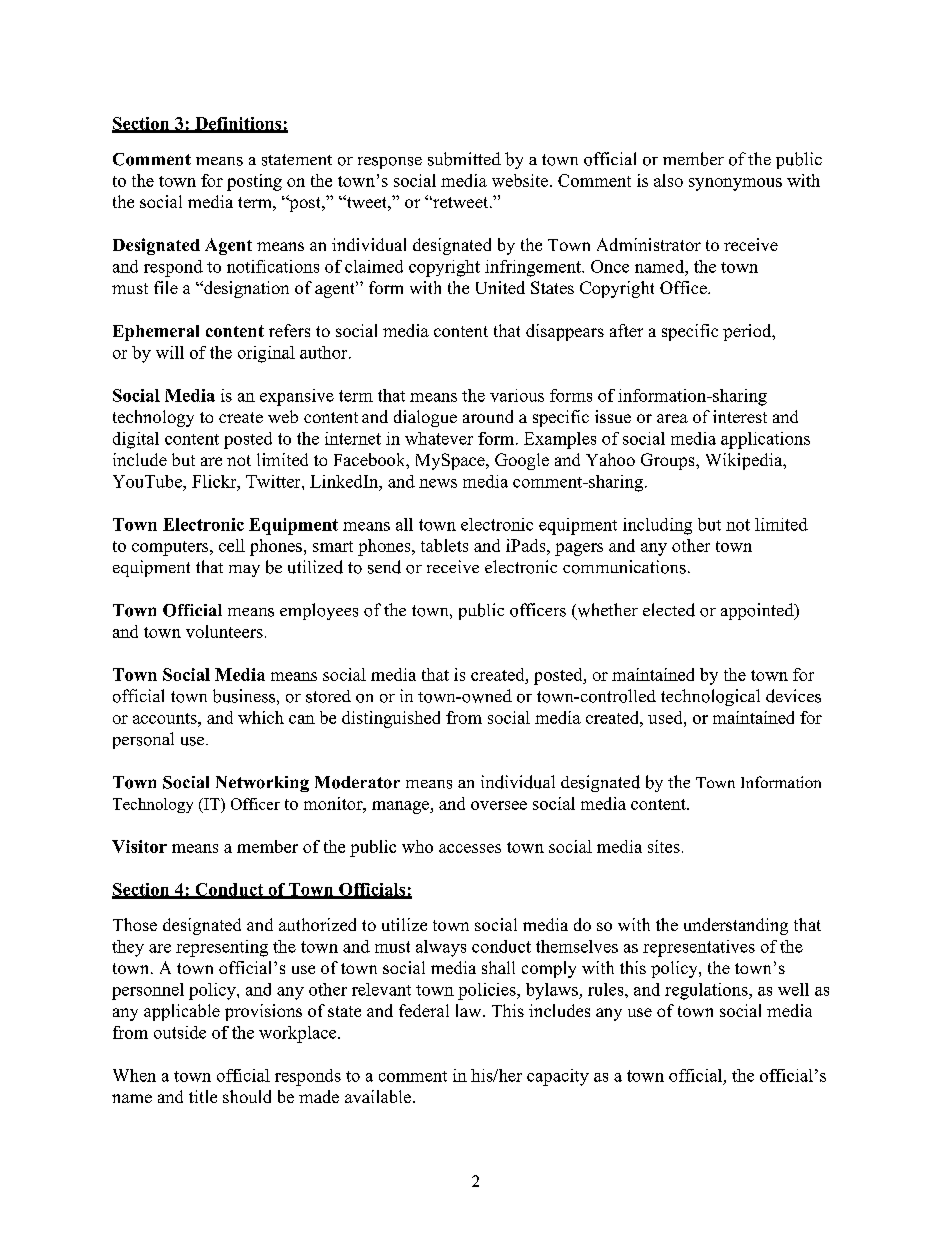 This image has height=1233, width=952. What do you see at coordinates (707, 991) in the image?
I see `regulations` at bounding box center [707, 991].
